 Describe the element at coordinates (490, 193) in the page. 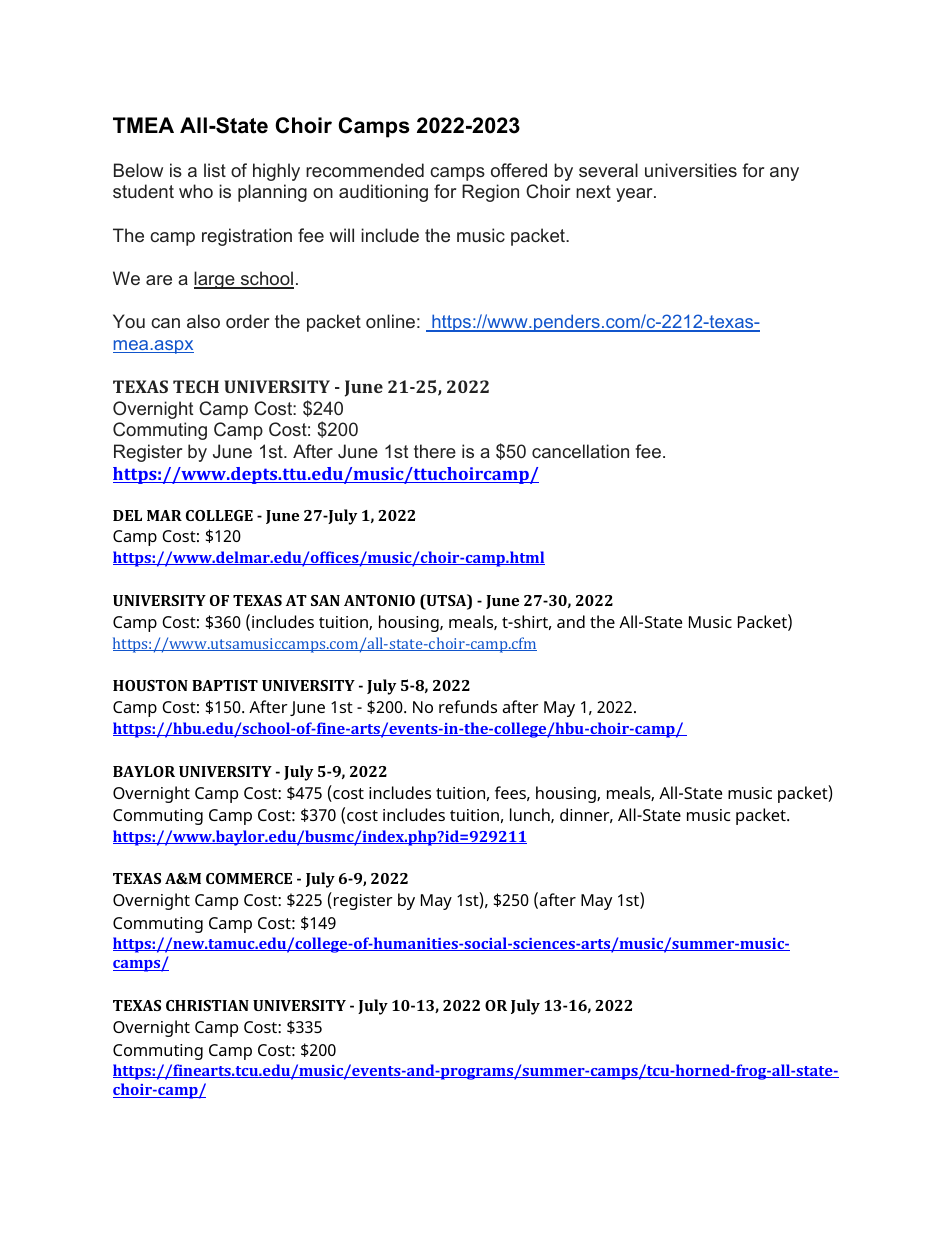

I see `Region` at that location.
